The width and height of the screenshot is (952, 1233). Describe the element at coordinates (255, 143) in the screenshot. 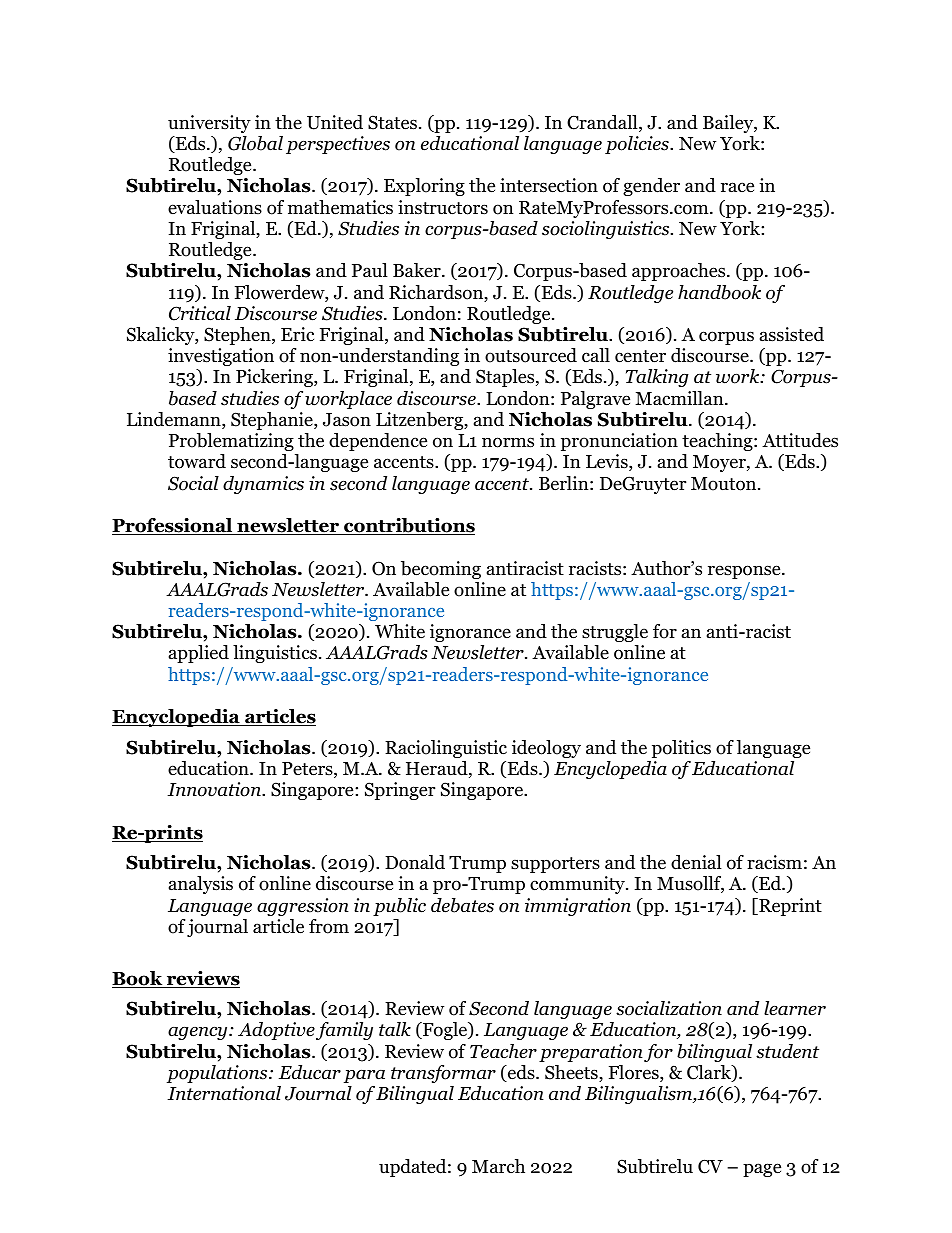

I see `Global` at that location.
